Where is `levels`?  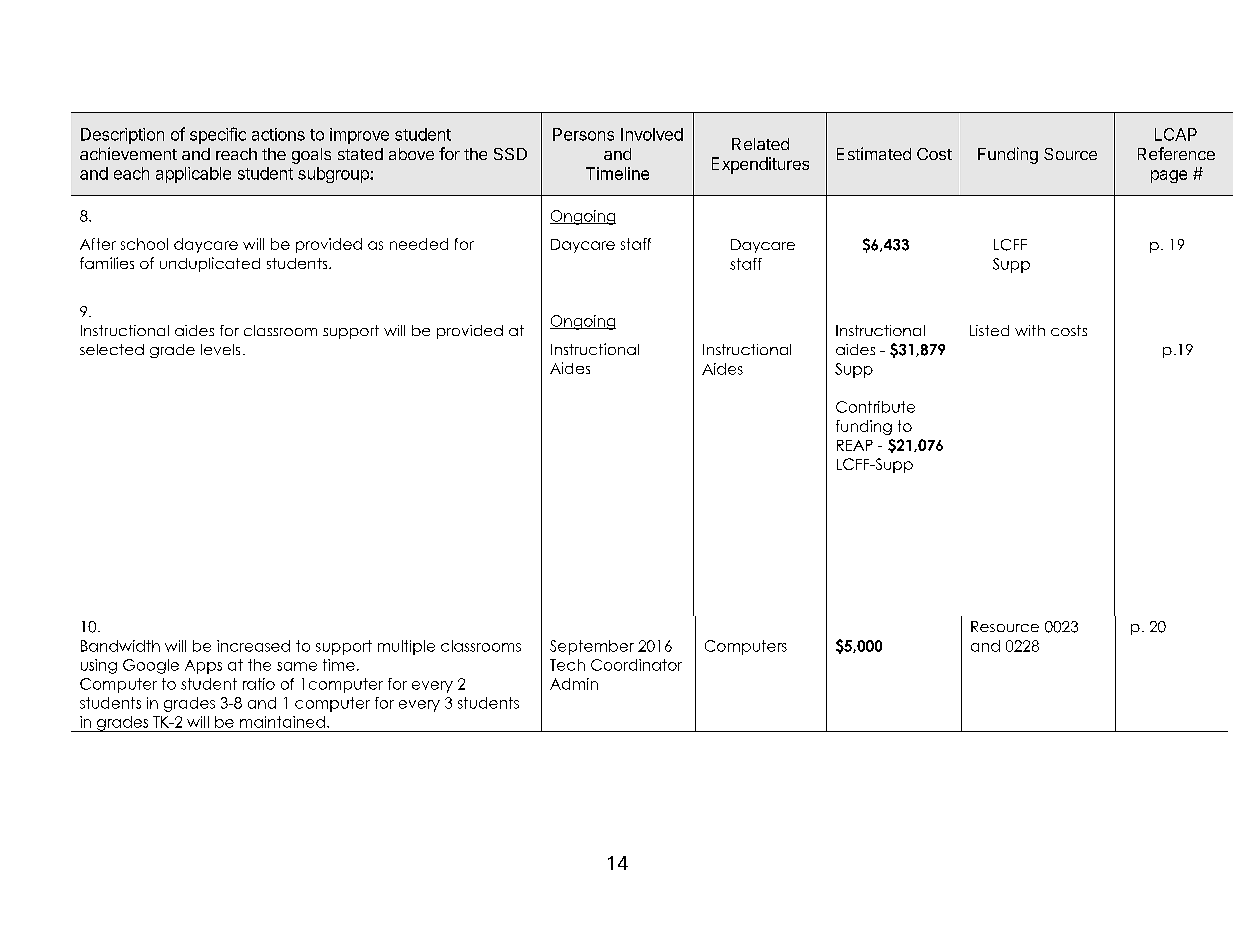
levels is located at coordinates (220, 349).
